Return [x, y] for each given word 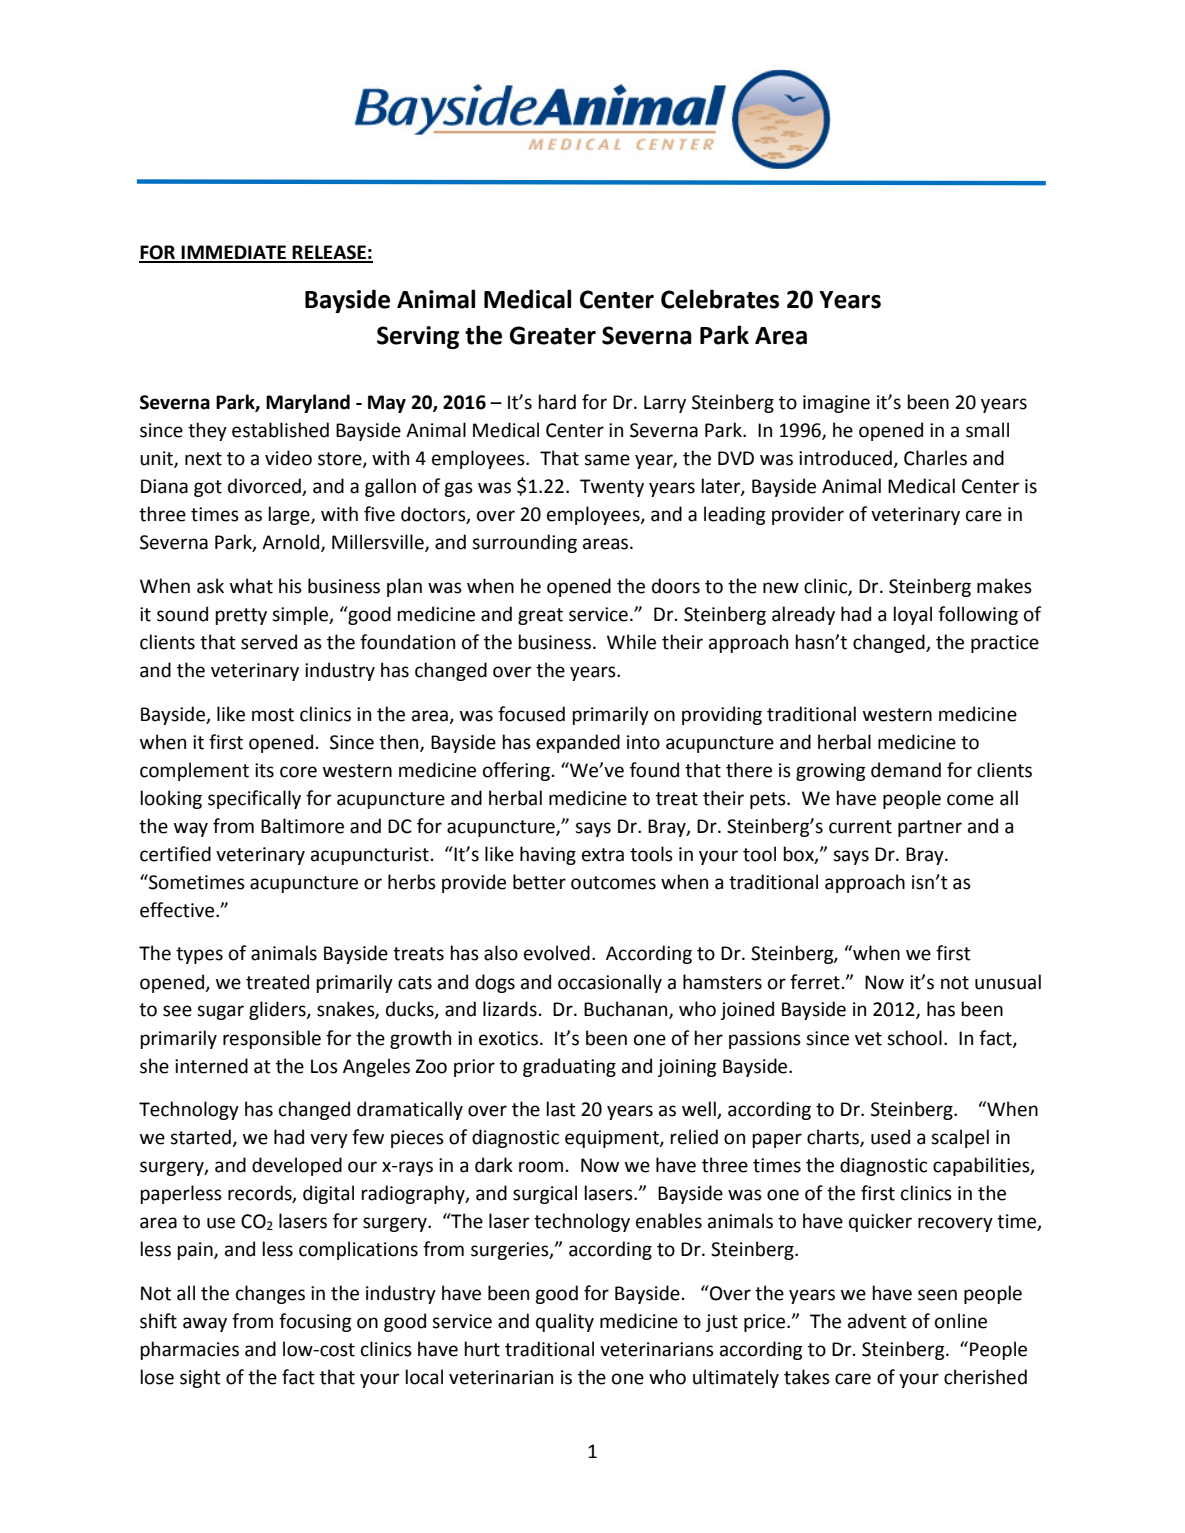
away [205, 1324]
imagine [836, 404]
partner [930, 828]
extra [603, 855]
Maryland [308, 403]
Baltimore [302, 826]
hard [557, 402]
